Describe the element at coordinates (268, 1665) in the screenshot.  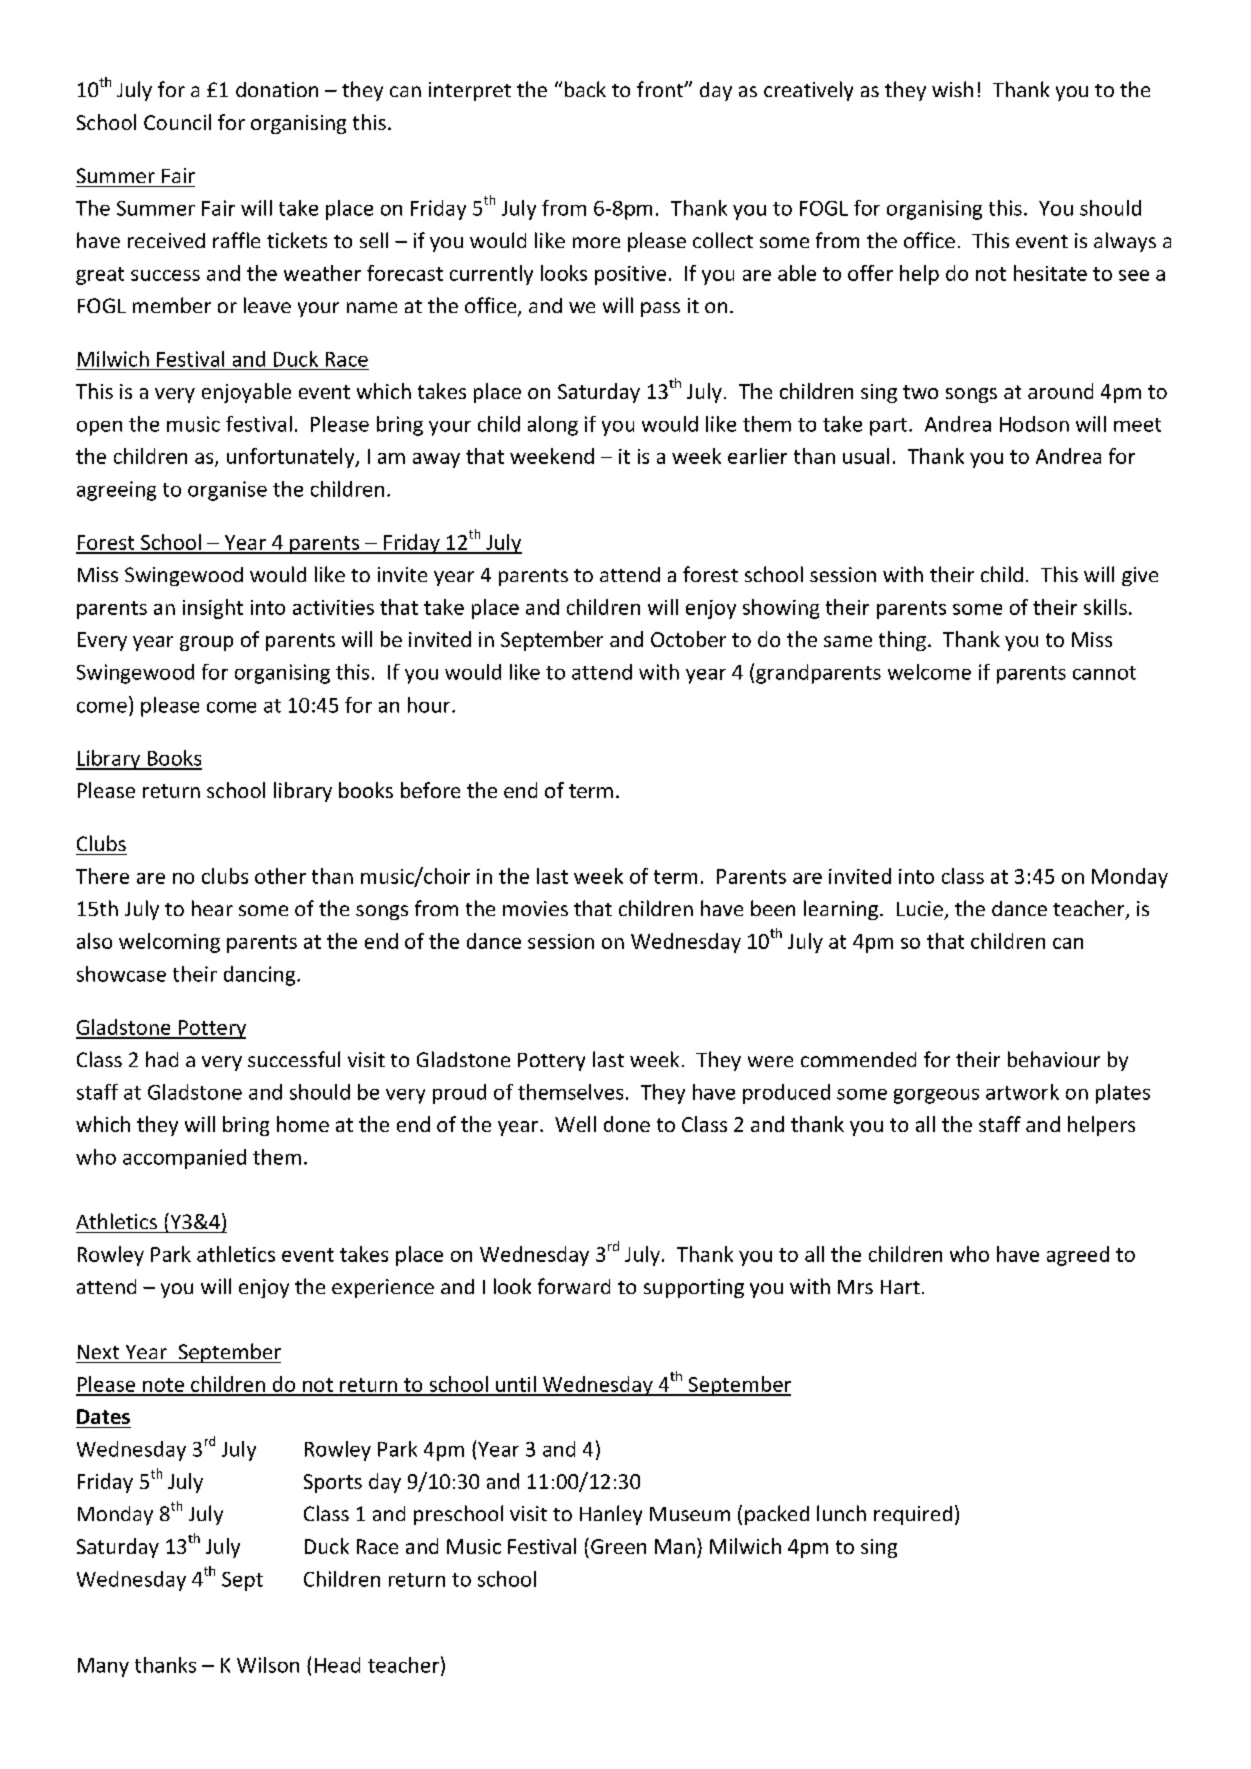
I see `Wilson` at that location.
